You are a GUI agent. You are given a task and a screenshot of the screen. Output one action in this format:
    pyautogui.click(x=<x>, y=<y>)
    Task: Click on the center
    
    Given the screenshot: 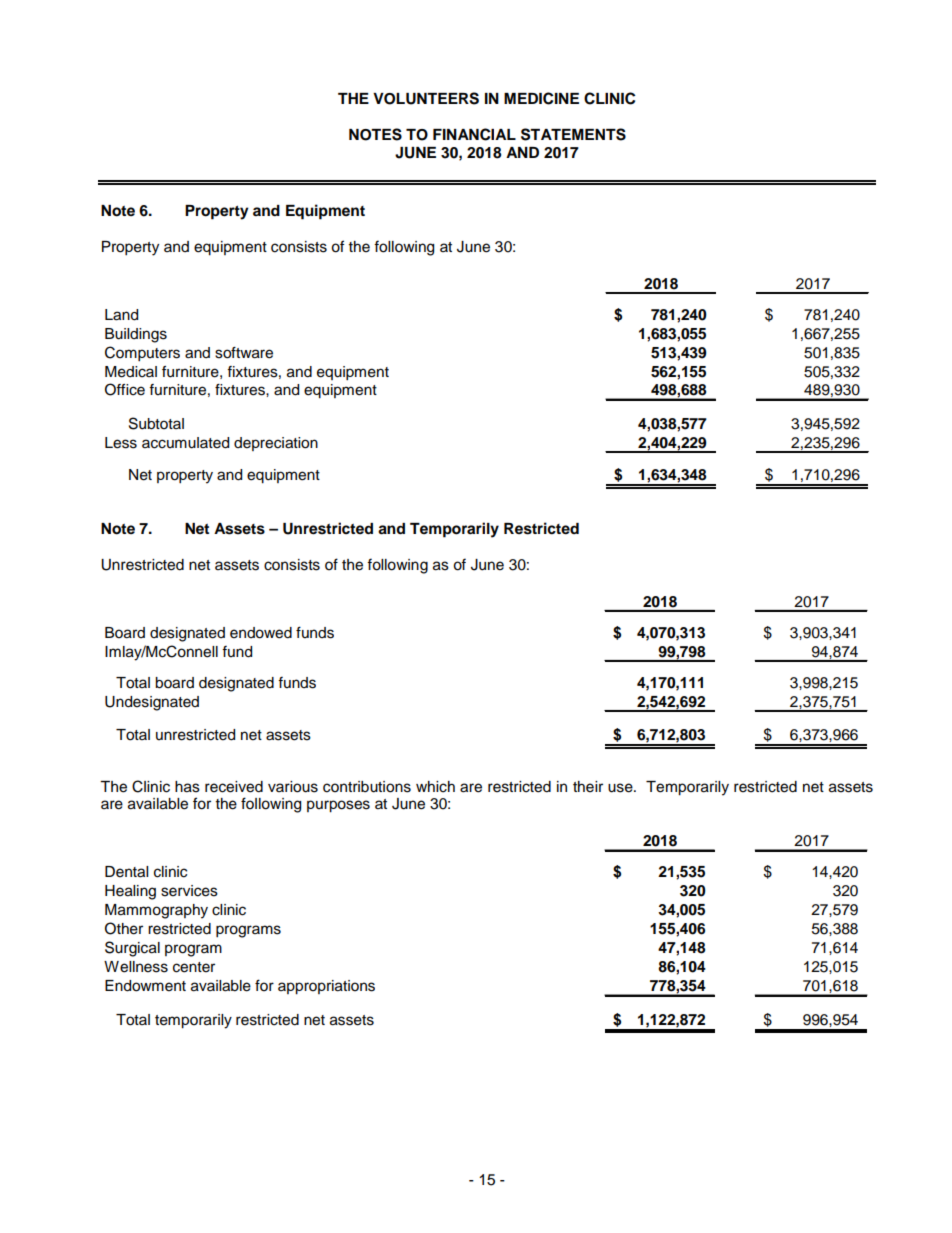 What is the action you would take?
    pyautogui.click(x=194, y=967)
